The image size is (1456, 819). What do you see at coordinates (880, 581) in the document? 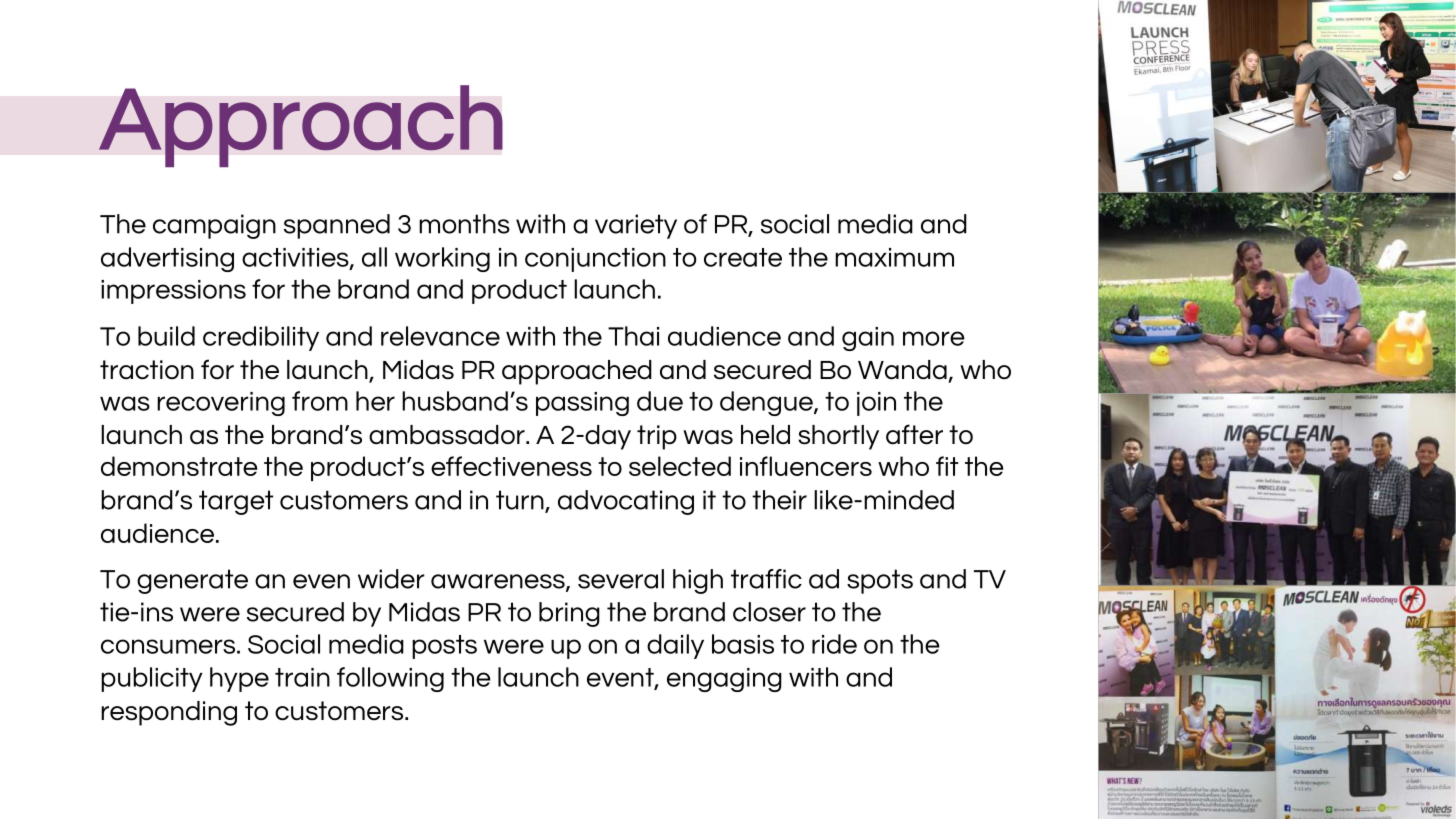
I see `spots` at bounding box center [880, 581].
